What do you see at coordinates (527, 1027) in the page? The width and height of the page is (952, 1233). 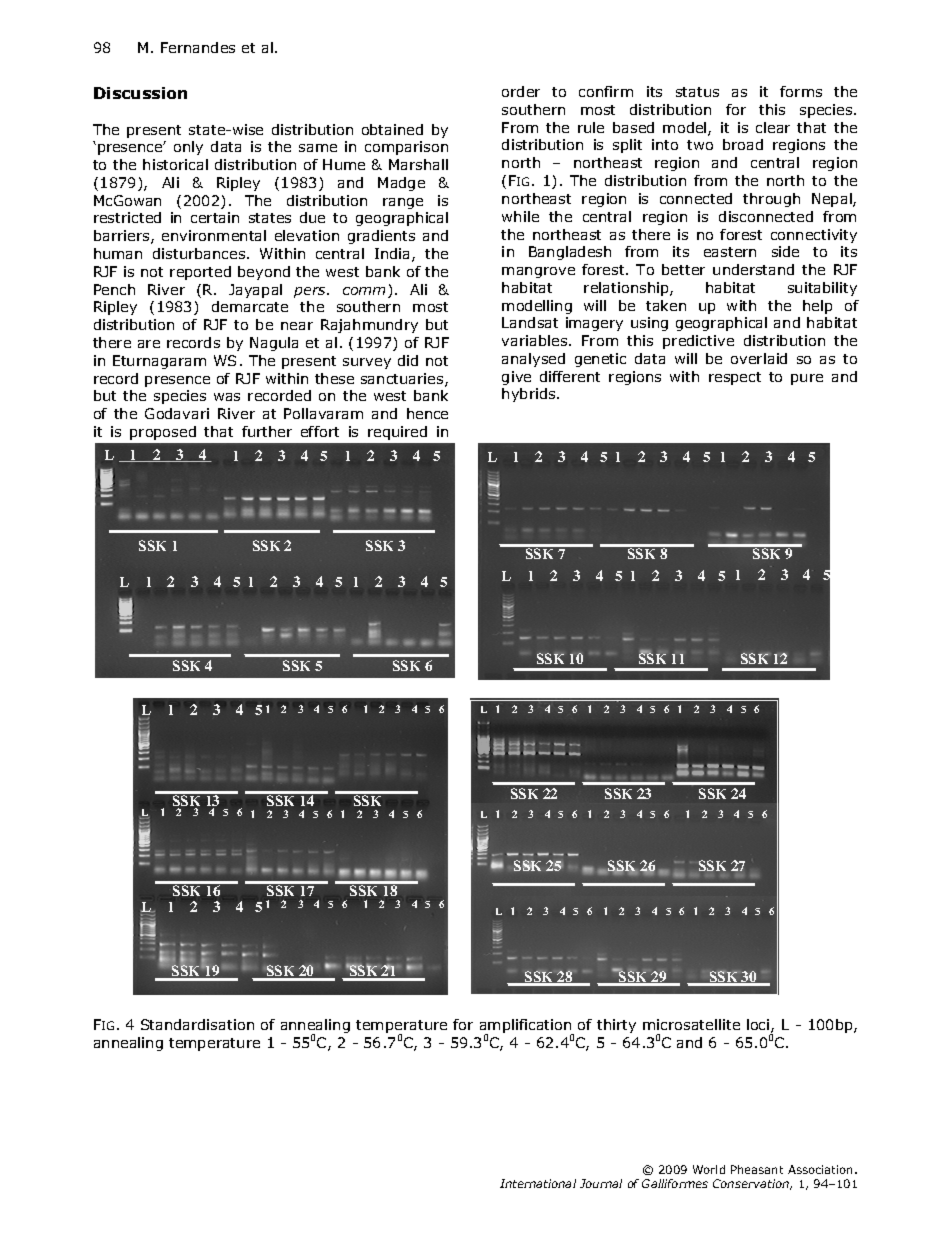 I see `amplification` at bounding box center [527, 1027].
